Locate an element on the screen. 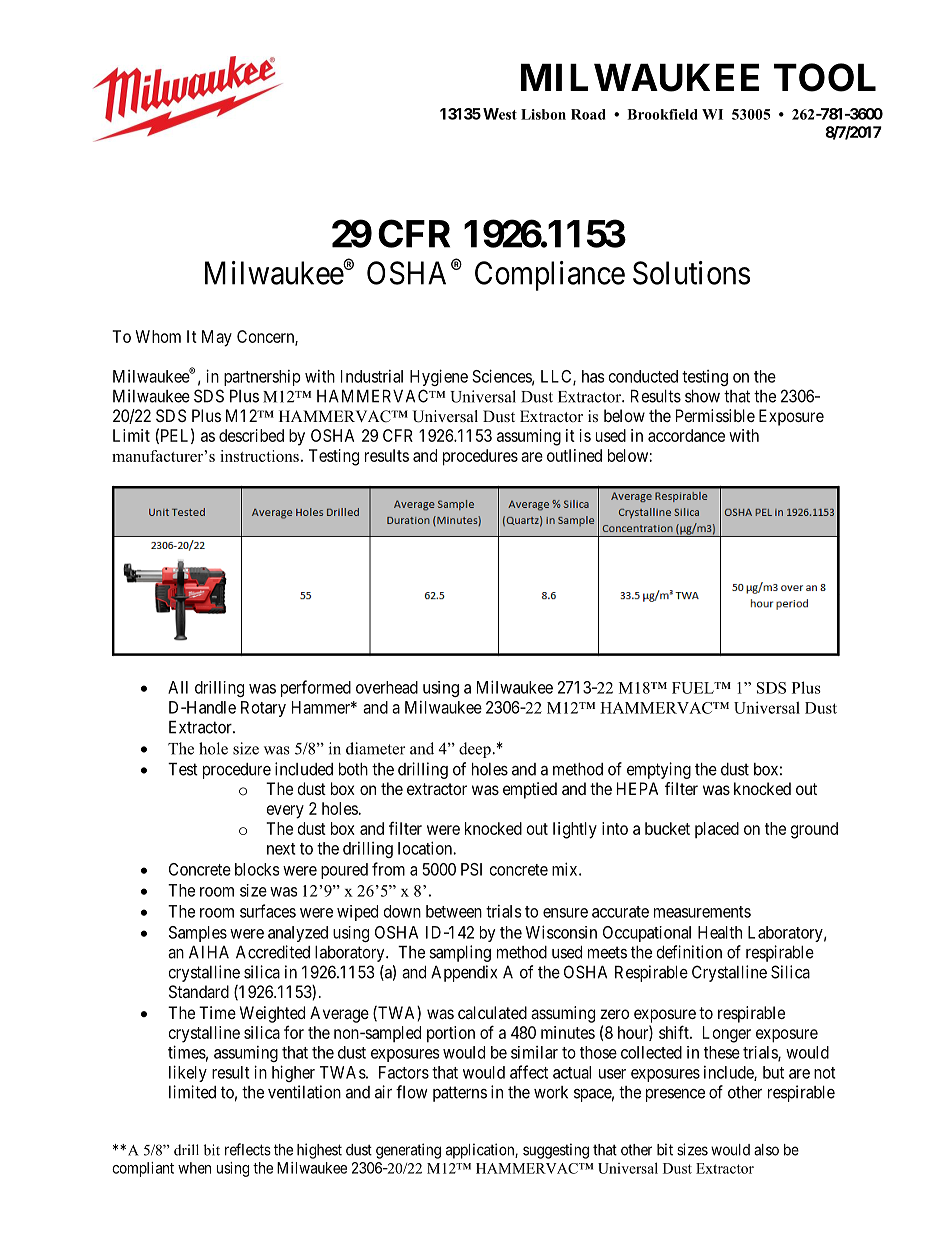 This screenshot has width=952, height=1233. described is located at coordinates (251, 435).
